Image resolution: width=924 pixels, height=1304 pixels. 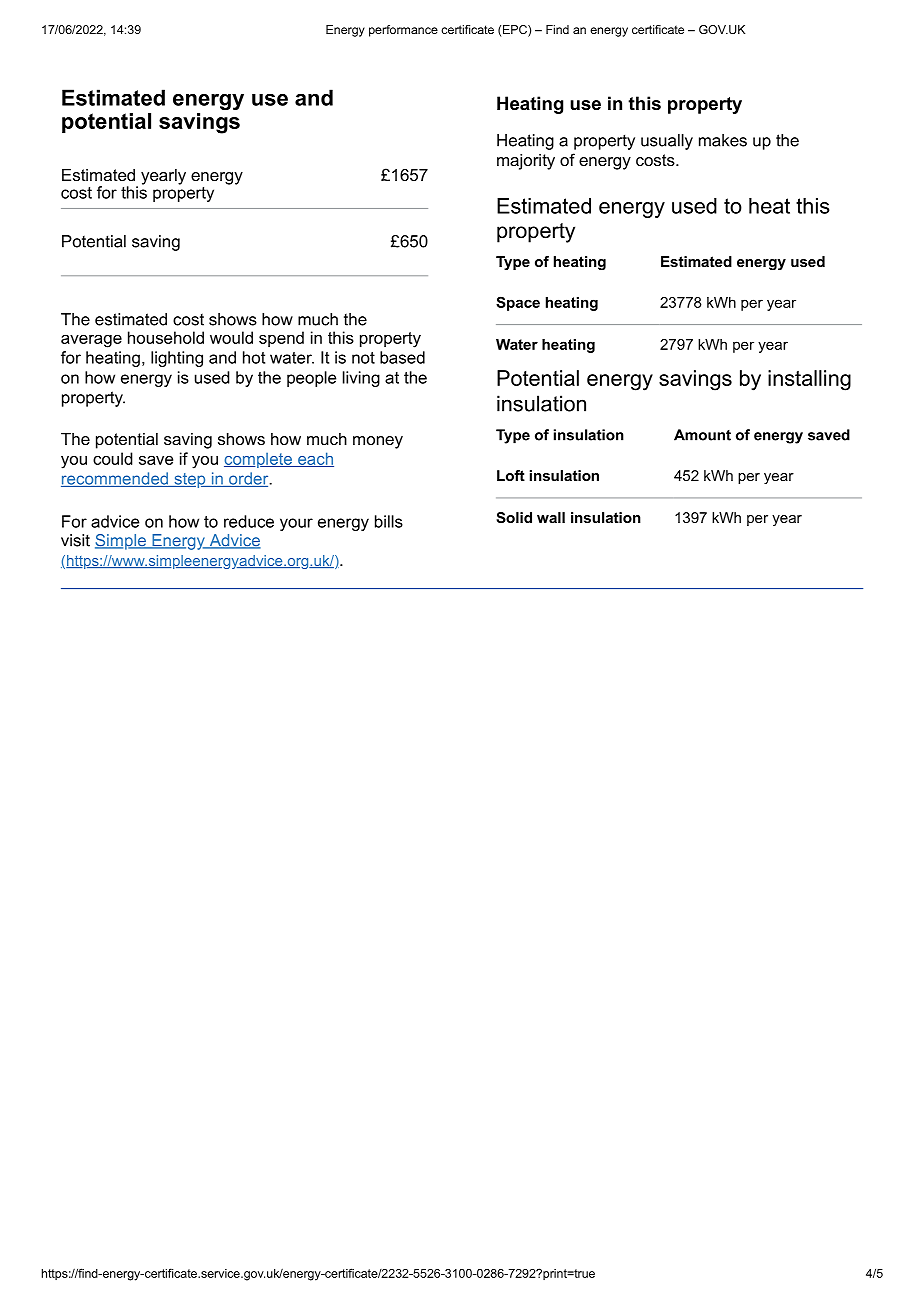 What do you see at coordinates (809, 380) in the page?
I see `installing` at bounding box center [809, 380].
